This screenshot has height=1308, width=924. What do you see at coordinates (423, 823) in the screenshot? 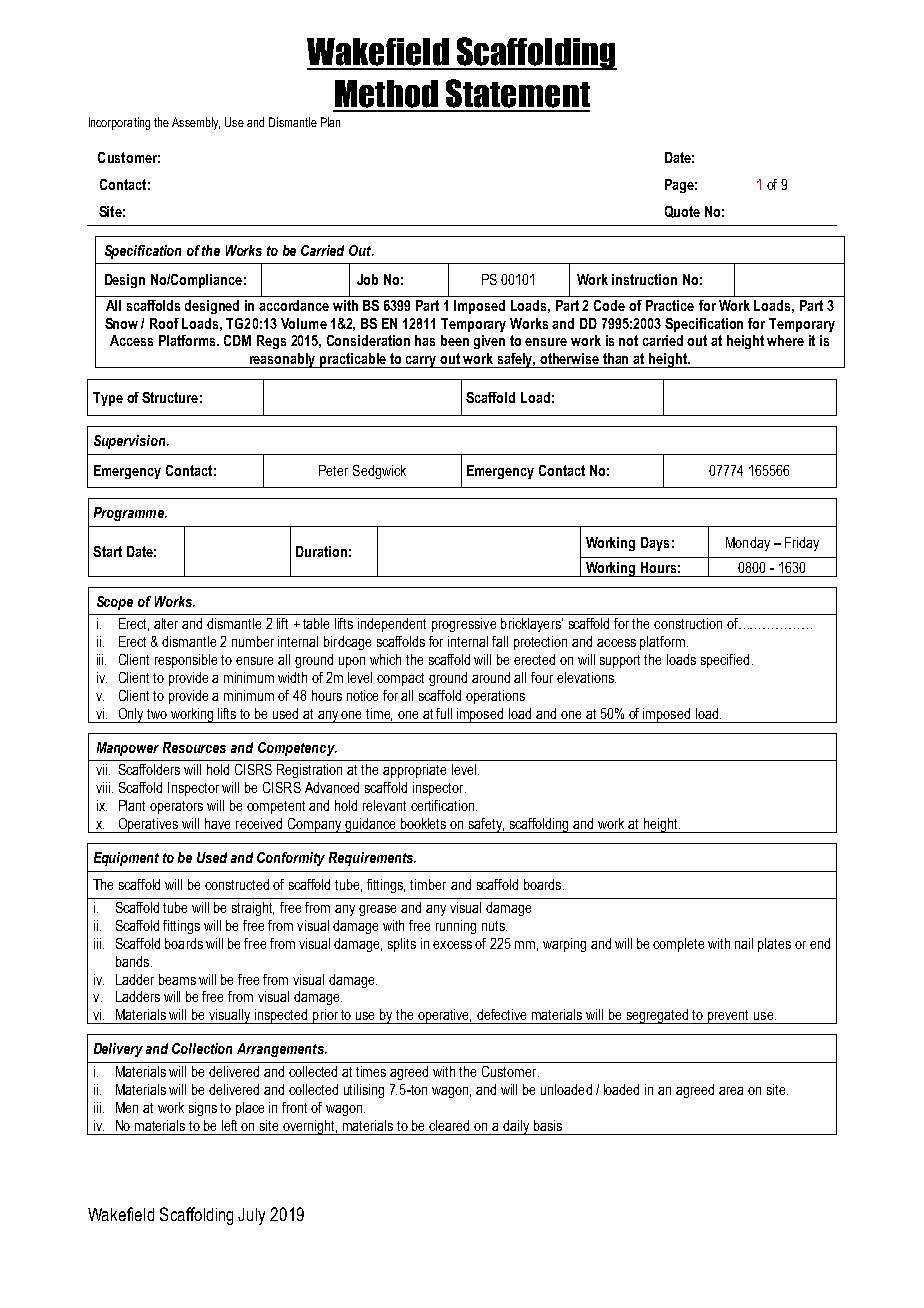
I see `booklets` at bounding box center [423, 823].
